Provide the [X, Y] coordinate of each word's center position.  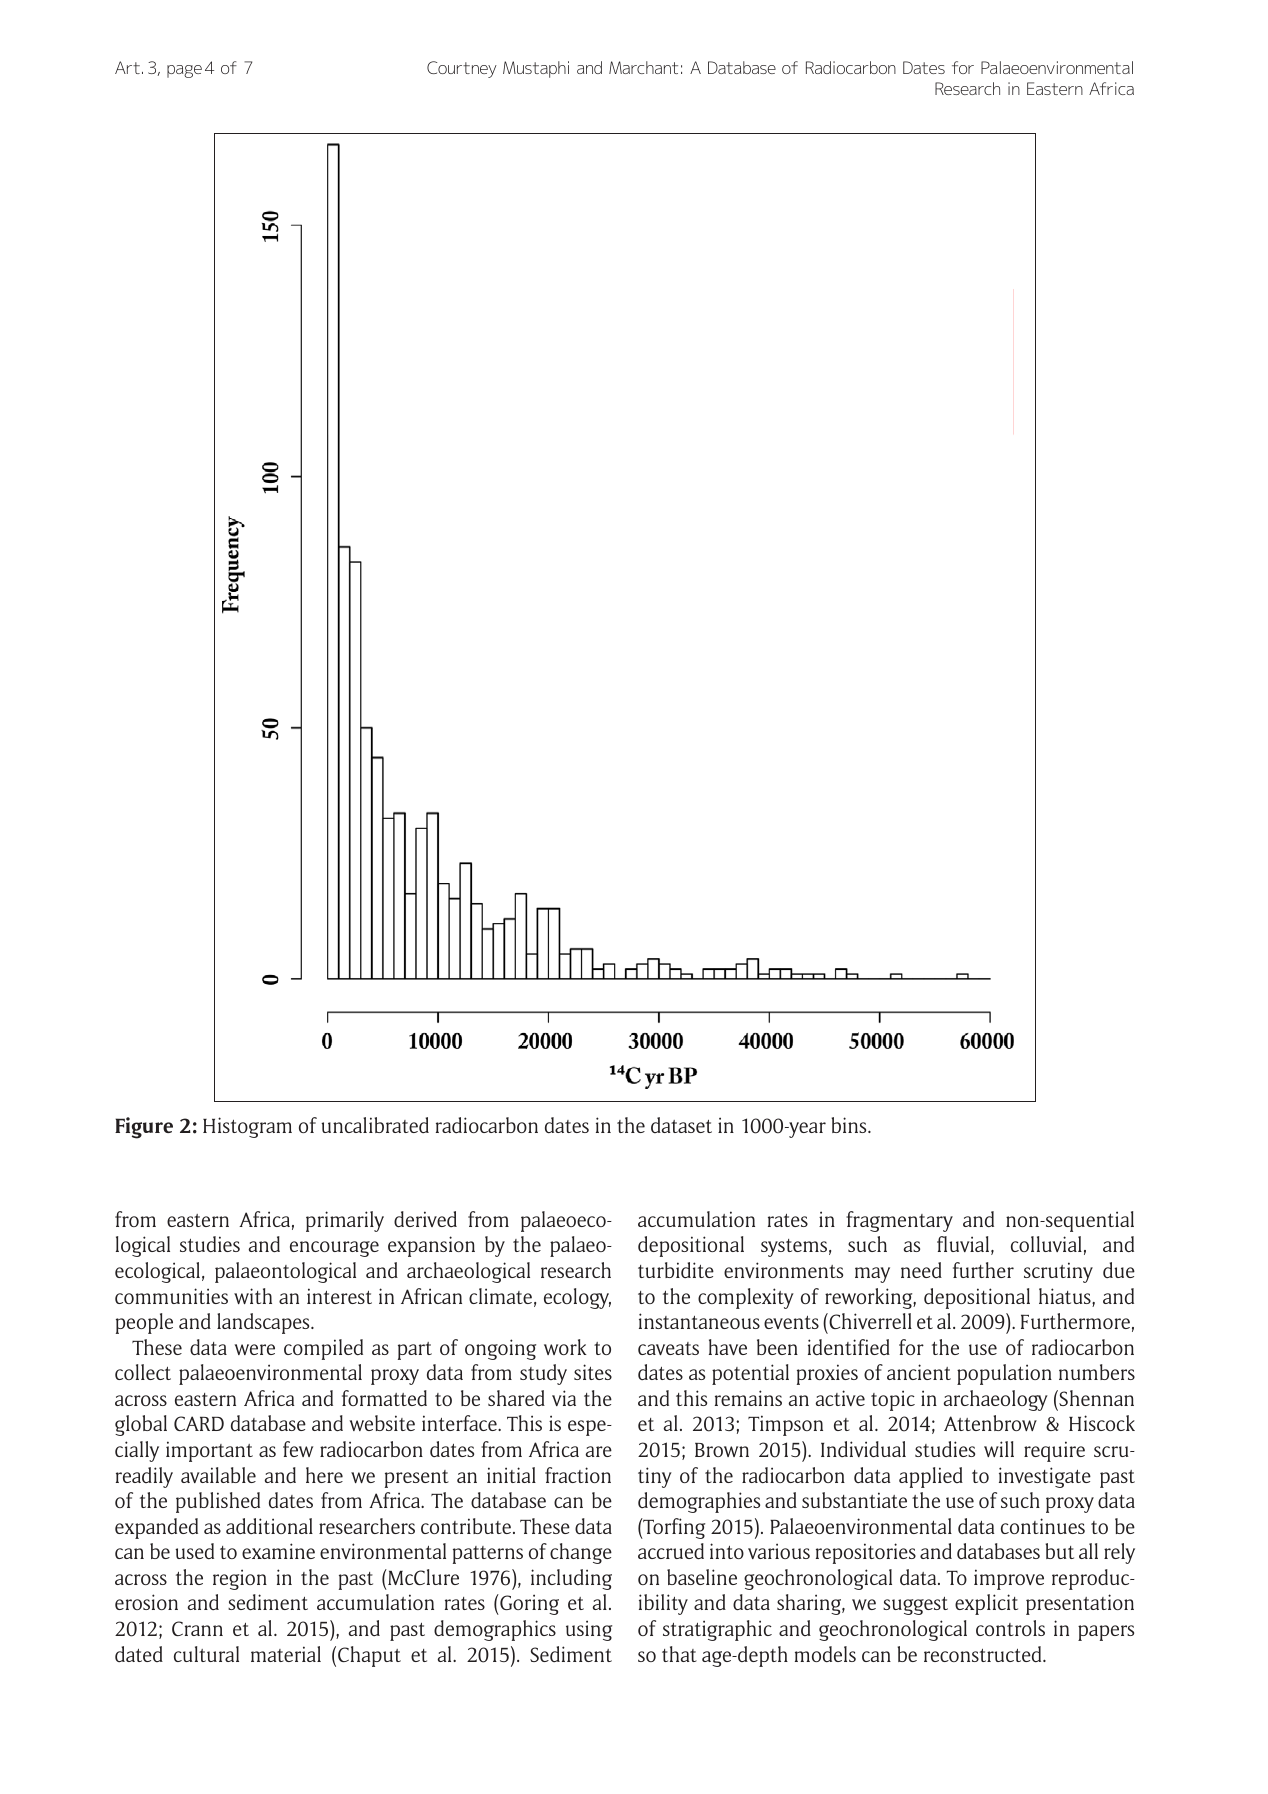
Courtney [462, 69]
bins [850, 1125]
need [921, 1270]
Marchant [643, 67]
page [184, 71]
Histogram [247, 1127]
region [240, 1579]
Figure [144, 1128]
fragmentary [899, 1221]
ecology [577, 1298]
